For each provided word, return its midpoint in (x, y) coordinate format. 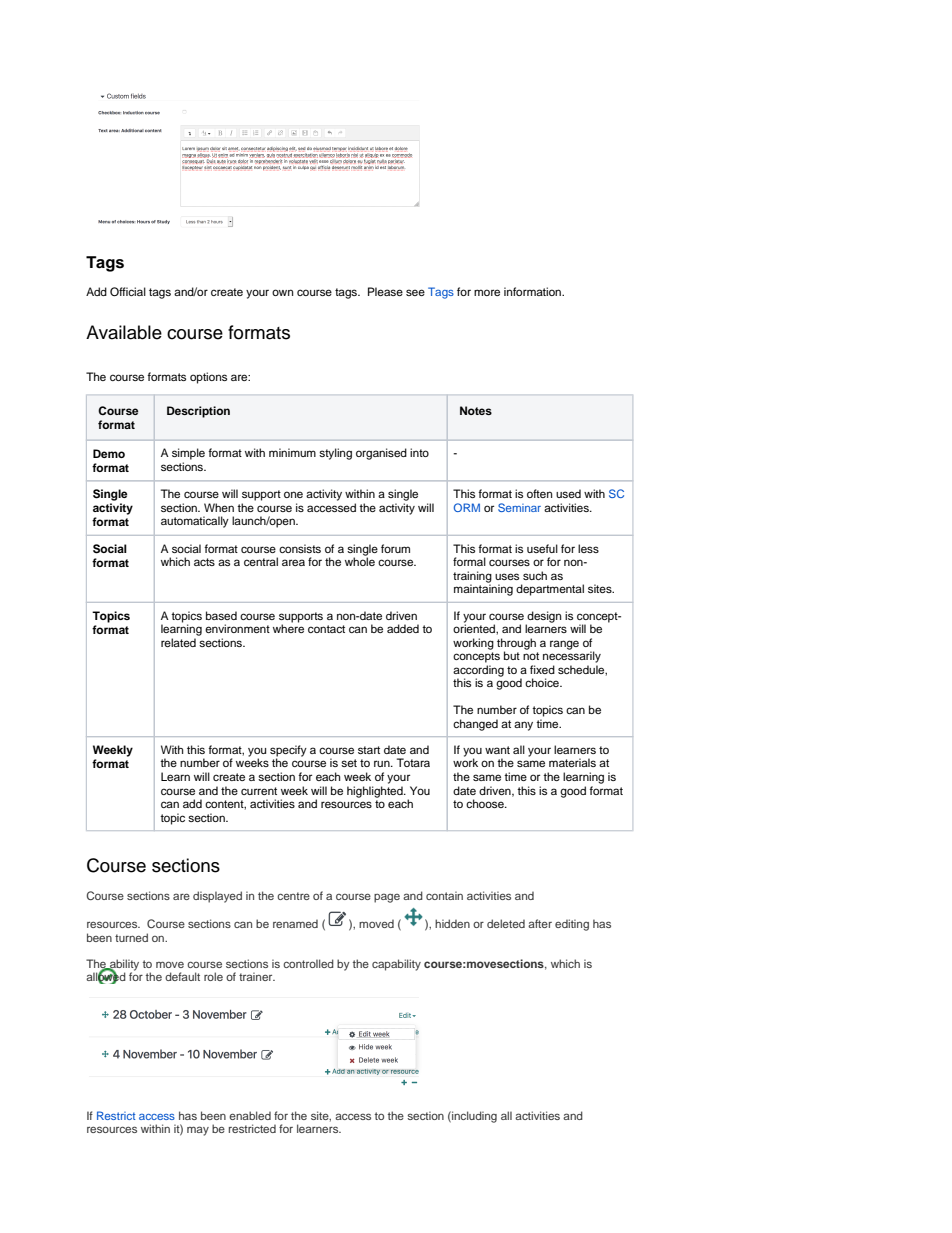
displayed (217, 897)
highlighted (376, 792)
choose (486, 803)
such (535, 575)
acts (204, 562)
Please (385, 291)
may (198, 1131)
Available (124, 332)
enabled (250, 1115)
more (487, 292)
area (293, 562)
